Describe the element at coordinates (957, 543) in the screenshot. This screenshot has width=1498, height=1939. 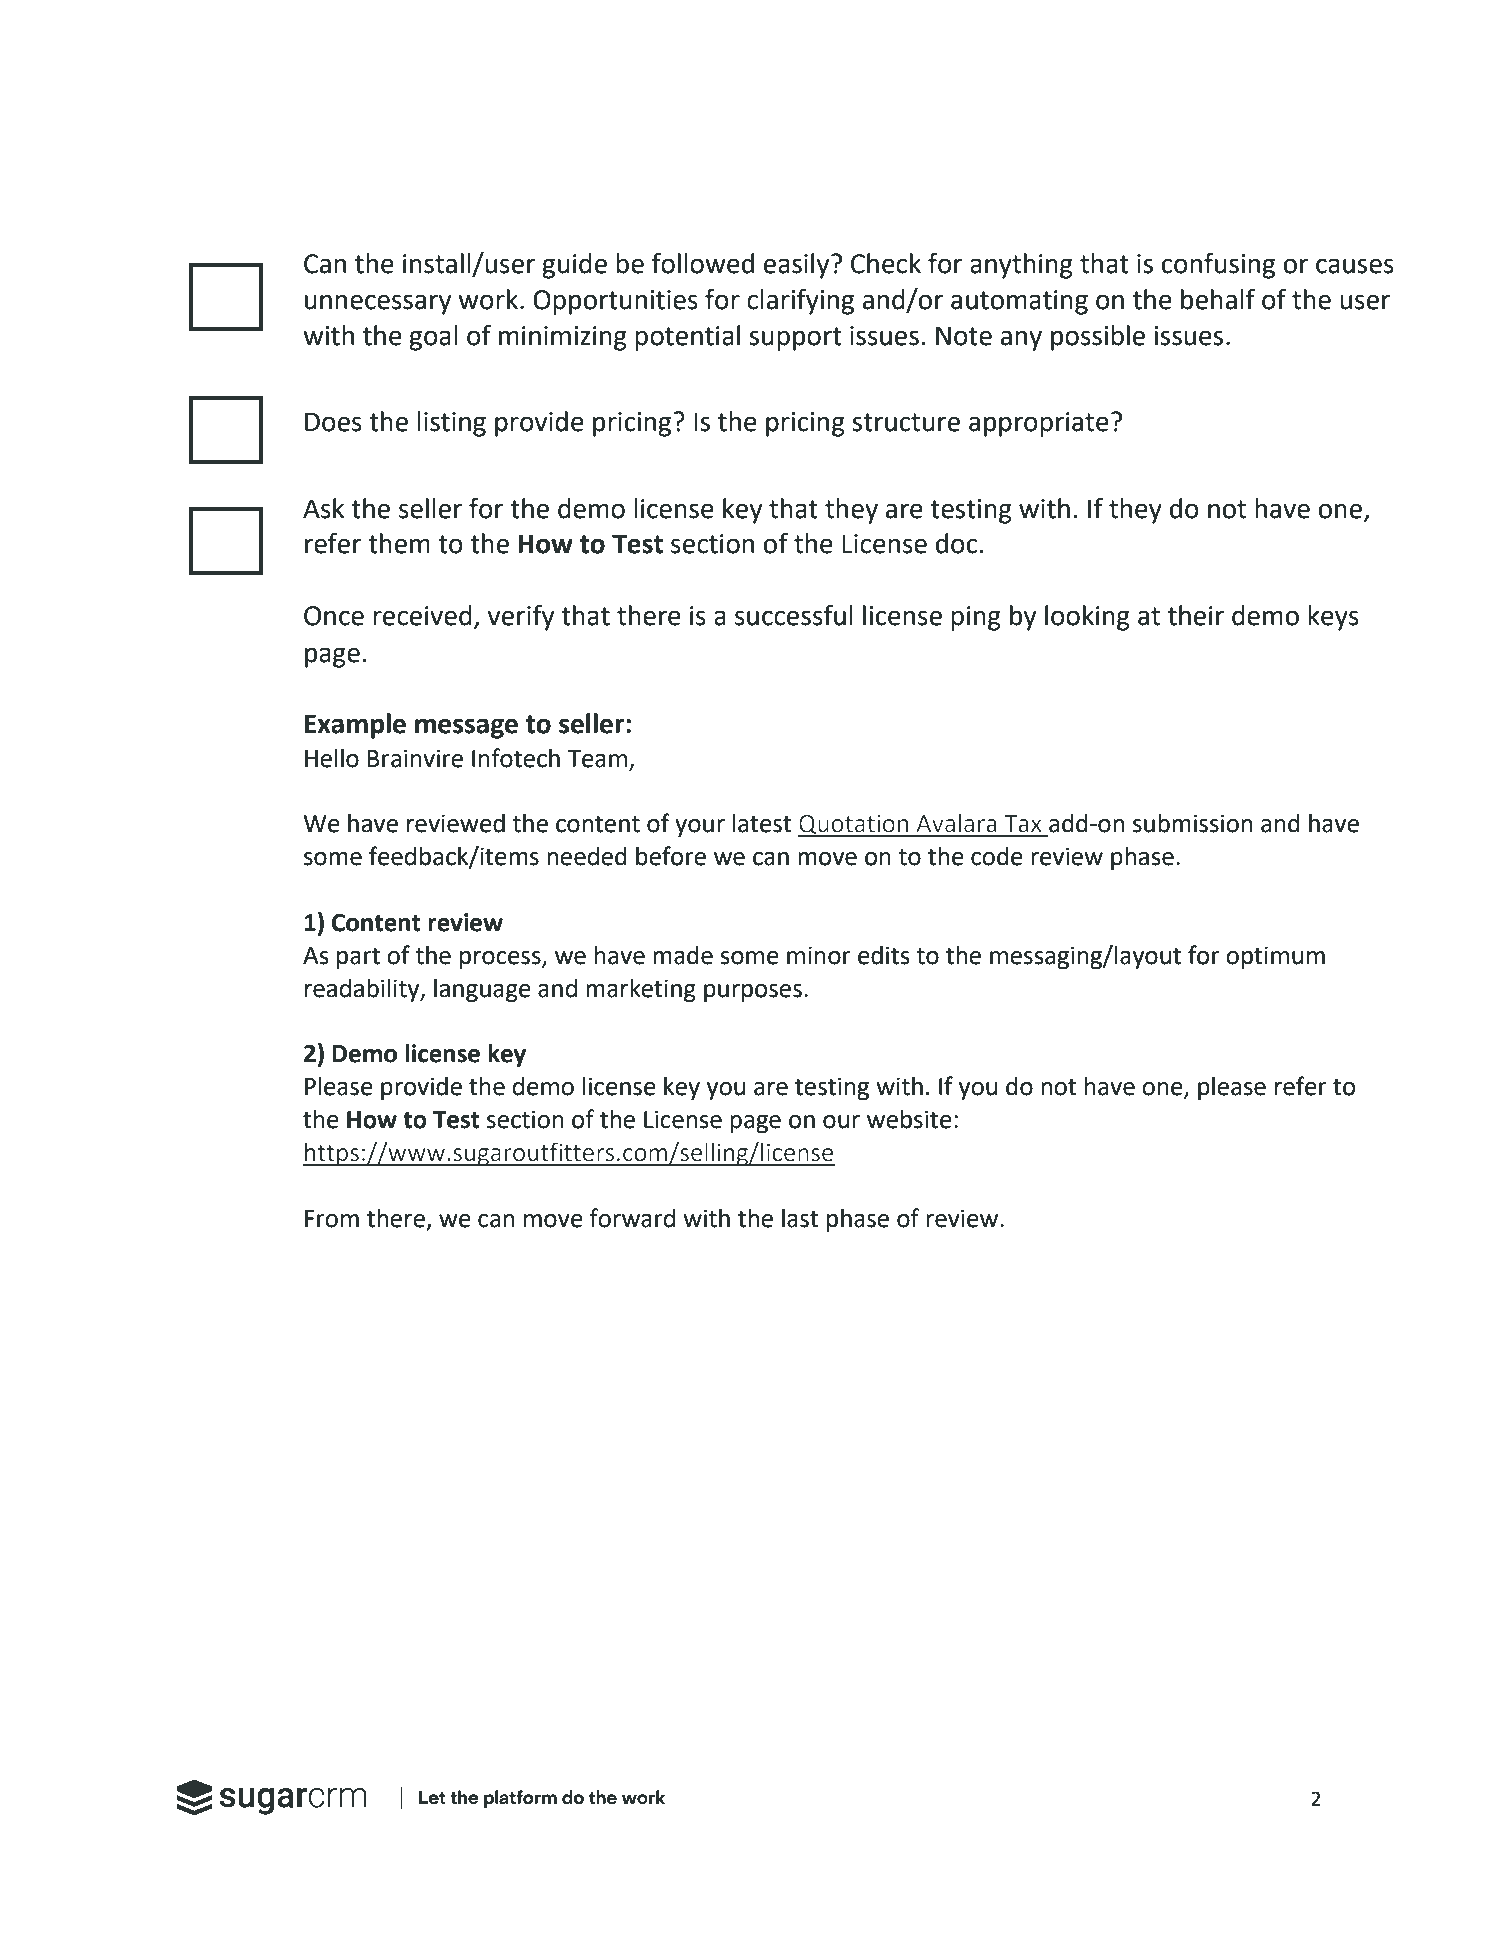
I see `doc` at that location.
